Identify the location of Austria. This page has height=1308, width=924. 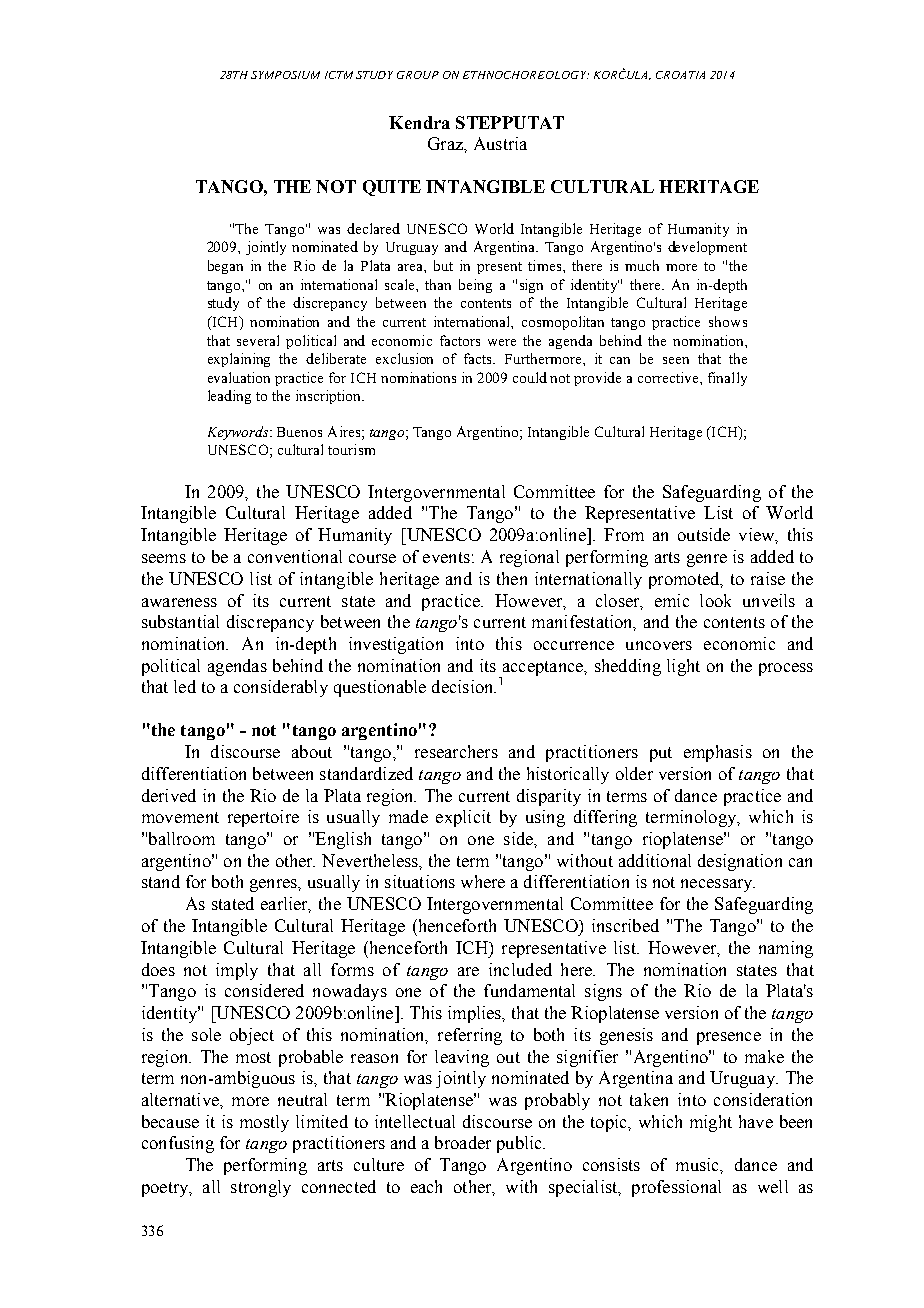
(500, 143).
